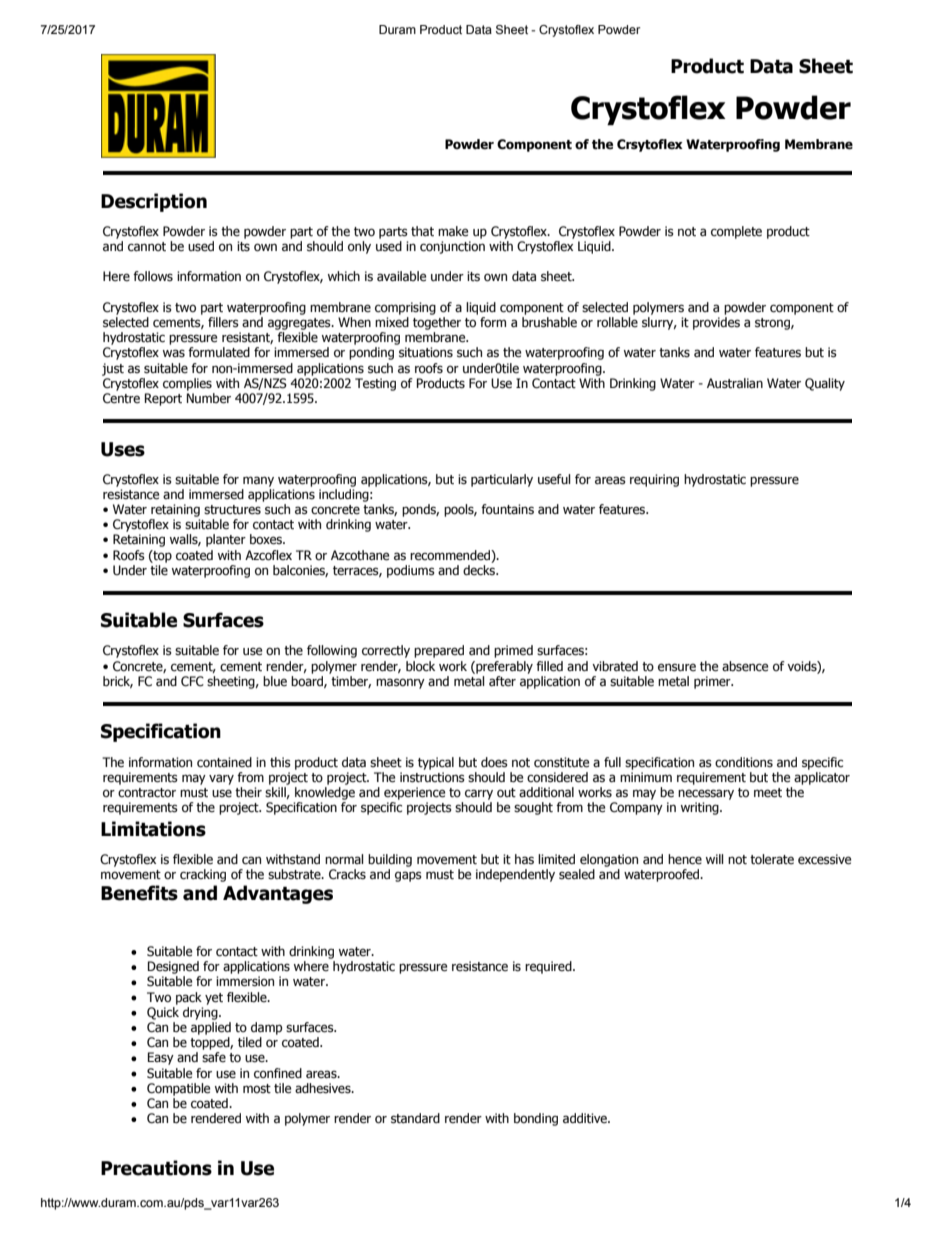 The height and width of the screenshot is (1233, 952). What do you see at coordinates (713, 682) in the screenshot?
I see `primer` at bounding box center [713, 682].
